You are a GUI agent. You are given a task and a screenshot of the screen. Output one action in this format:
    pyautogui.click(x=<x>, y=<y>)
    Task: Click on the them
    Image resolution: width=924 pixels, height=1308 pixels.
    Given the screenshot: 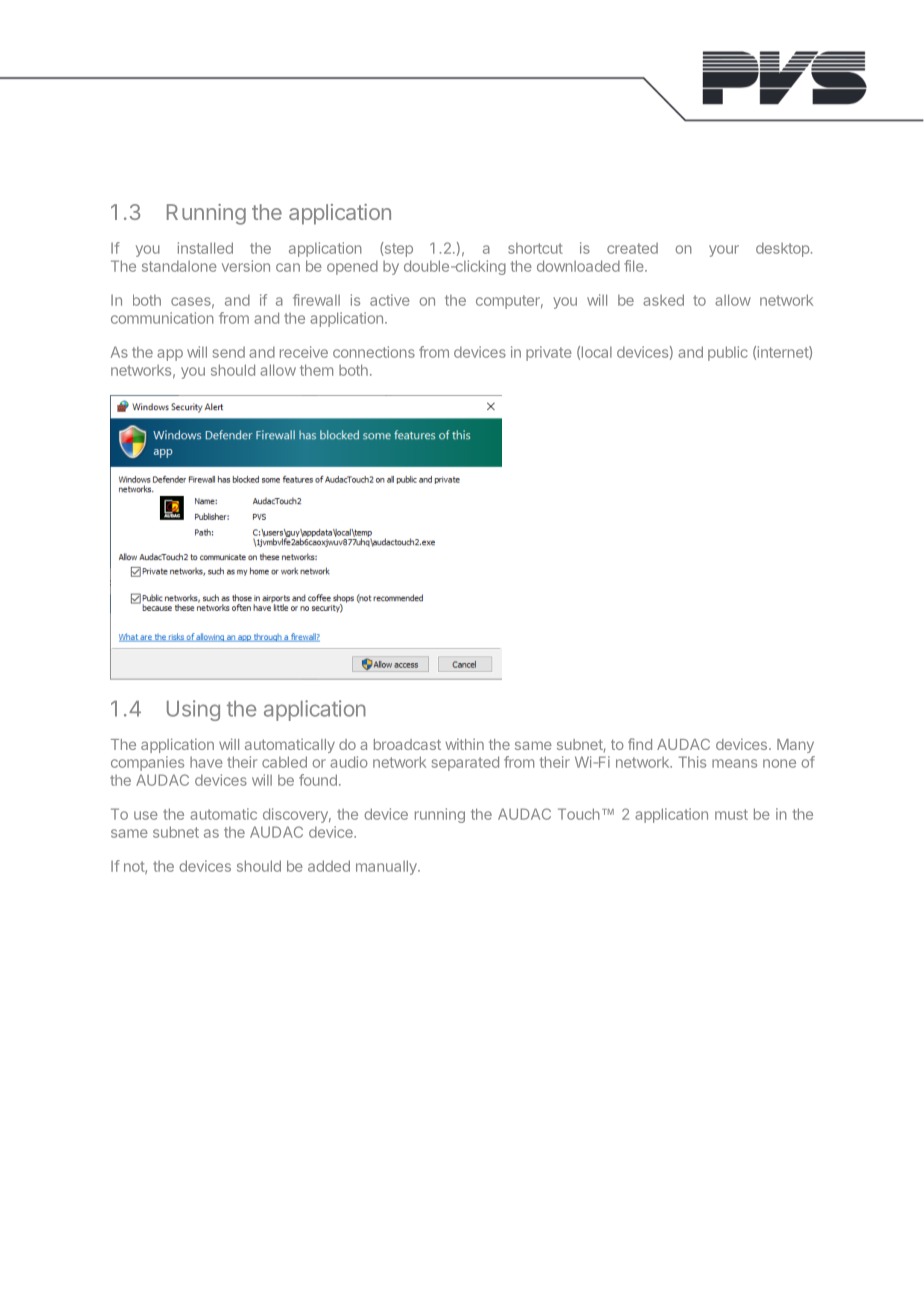 What is the action you would take?
    pyautogui.click(x=316, y=370)
